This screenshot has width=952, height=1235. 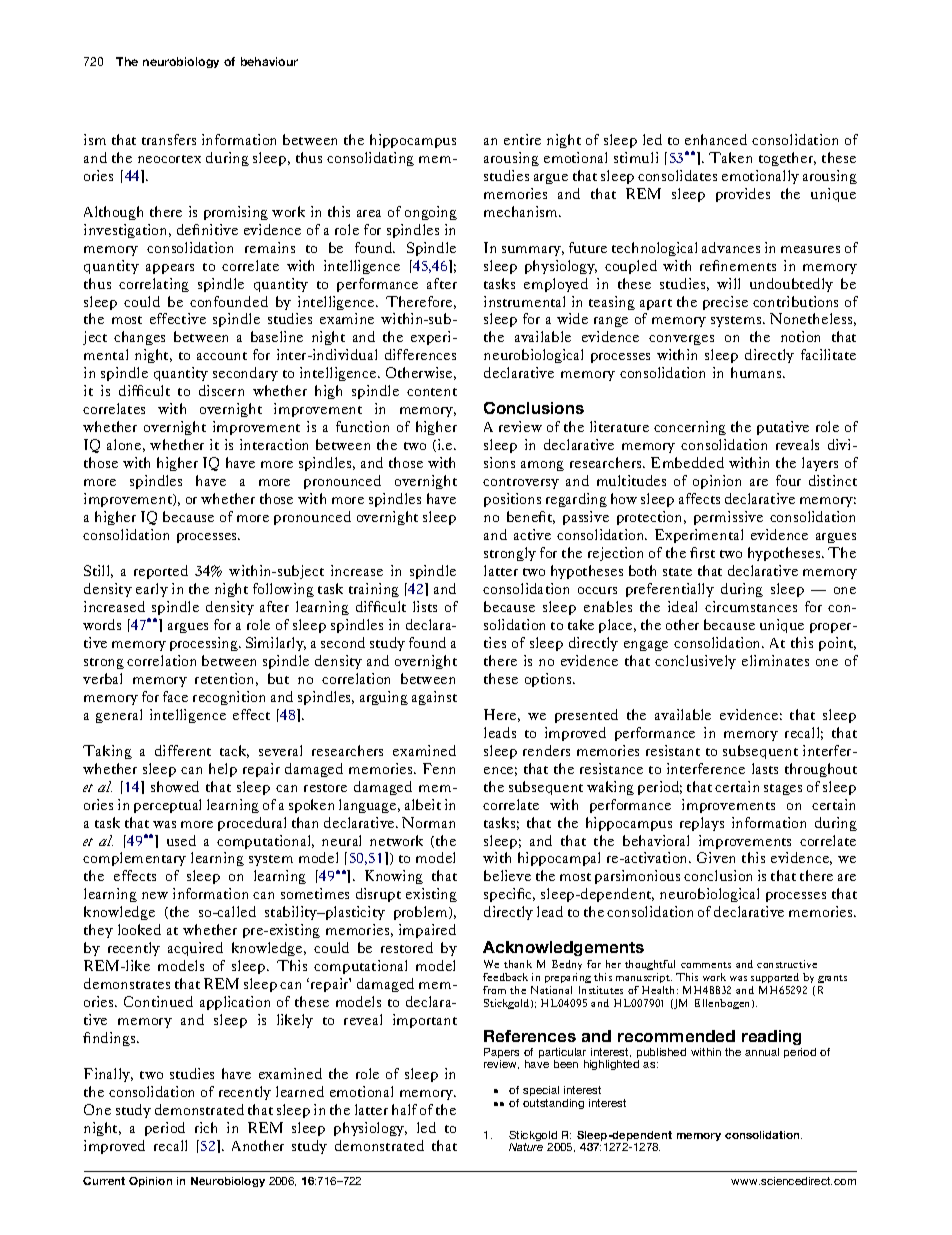 What do you see at coordinates (206, 1127) in the screenshot?
I see `rich` at bounding box center [206, 1127].
